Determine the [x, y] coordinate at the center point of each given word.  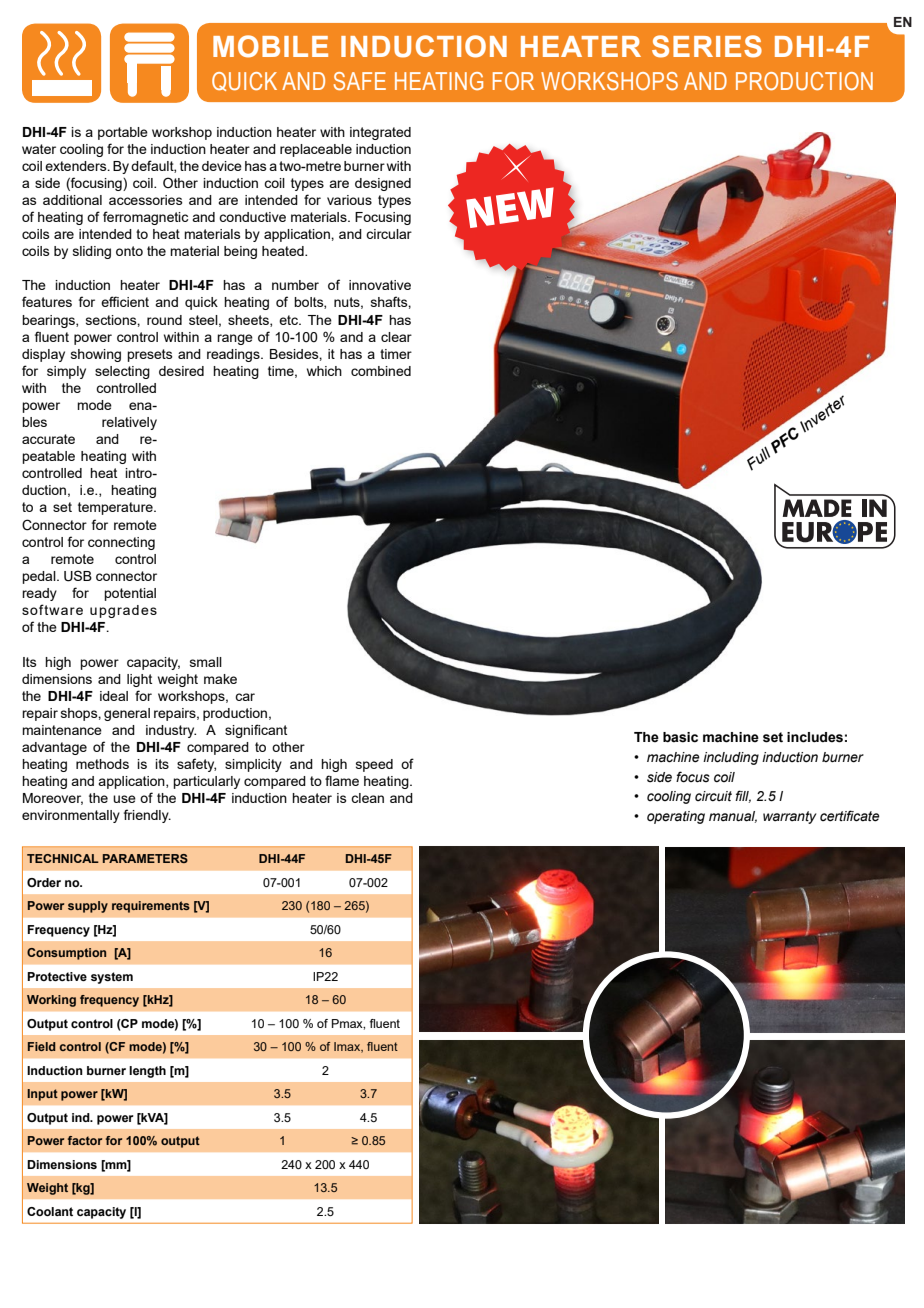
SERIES [707, 46]
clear [396, 337]
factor [85, 1140]
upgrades [123, 611]
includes [815, 737]
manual [733, 817]
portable [123, 133]
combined [381, 371]
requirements [151, 907]
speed [374, 765]
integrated [380, 133]
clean [367, 798]
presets [150, 355]
